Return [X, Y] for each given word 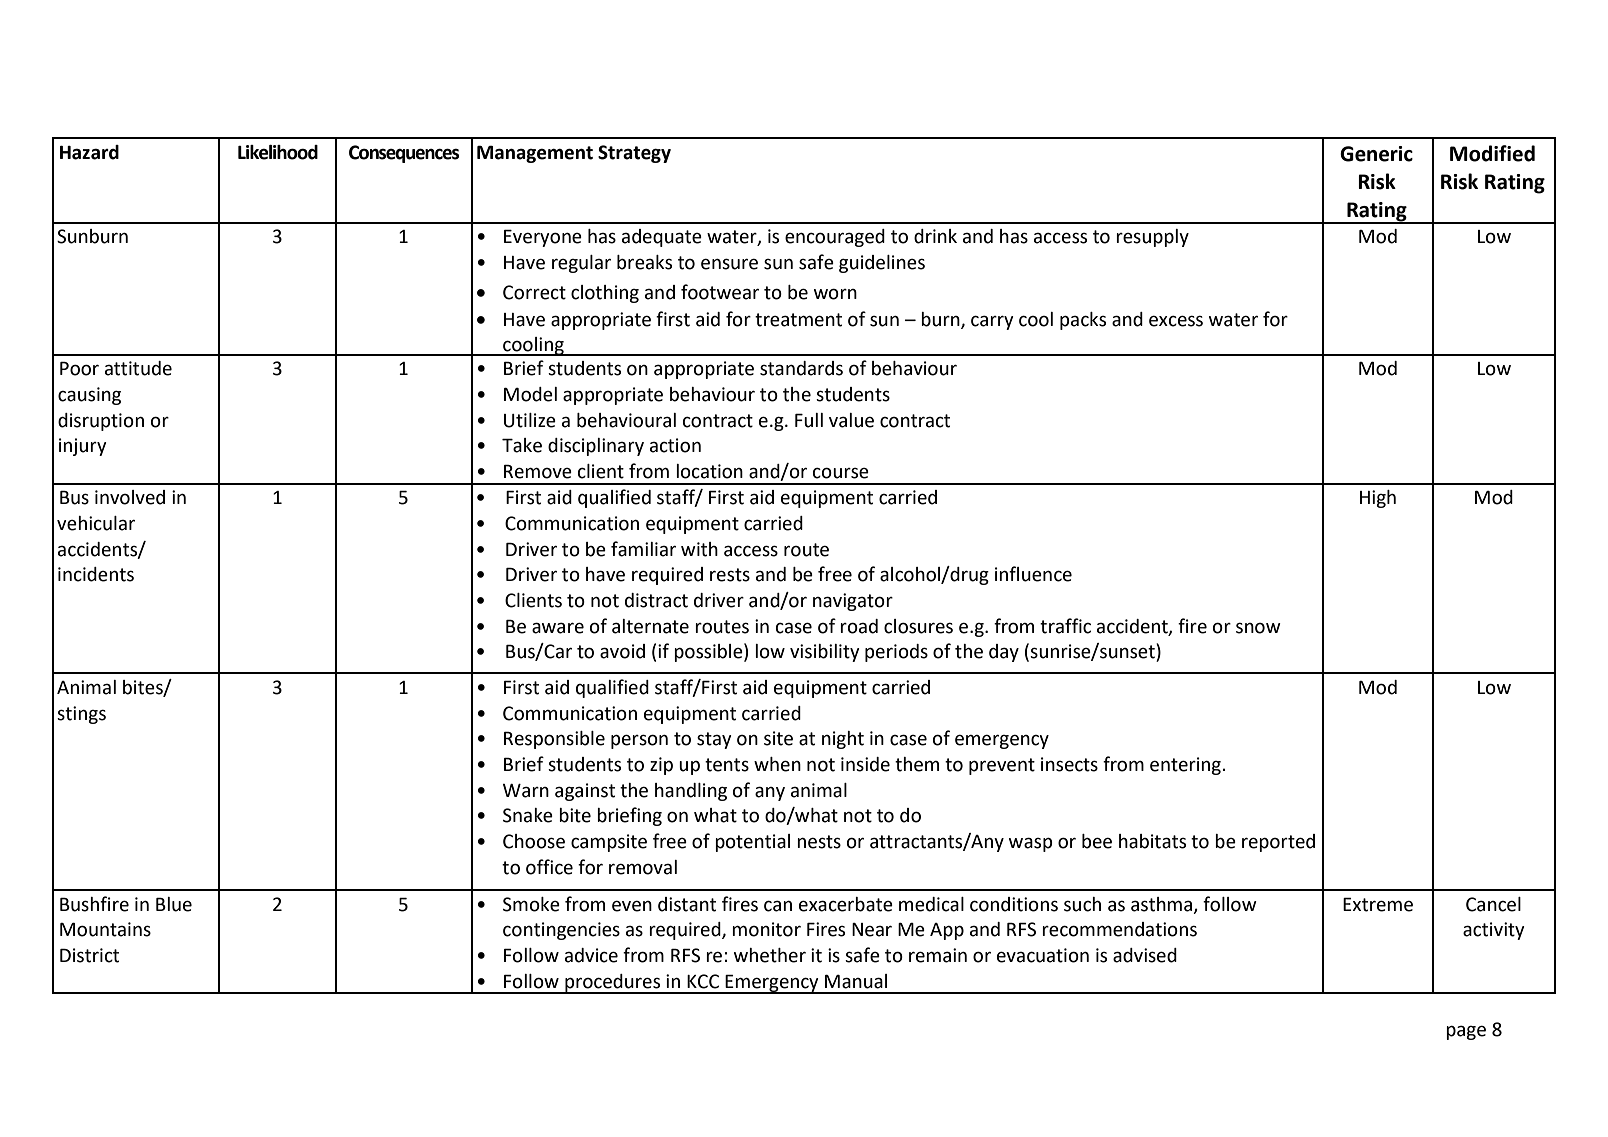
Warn [526, 791]
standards [801, 368]
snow [1258, 628]
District [89, 955]
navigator [853, 602]
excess [1176, 321]
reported [1278, 843]
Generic [1376, 154]
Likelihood [278, 152]
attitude [138, 368]
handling [691, 792]
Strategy [634, 154]
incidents [96, 574]
